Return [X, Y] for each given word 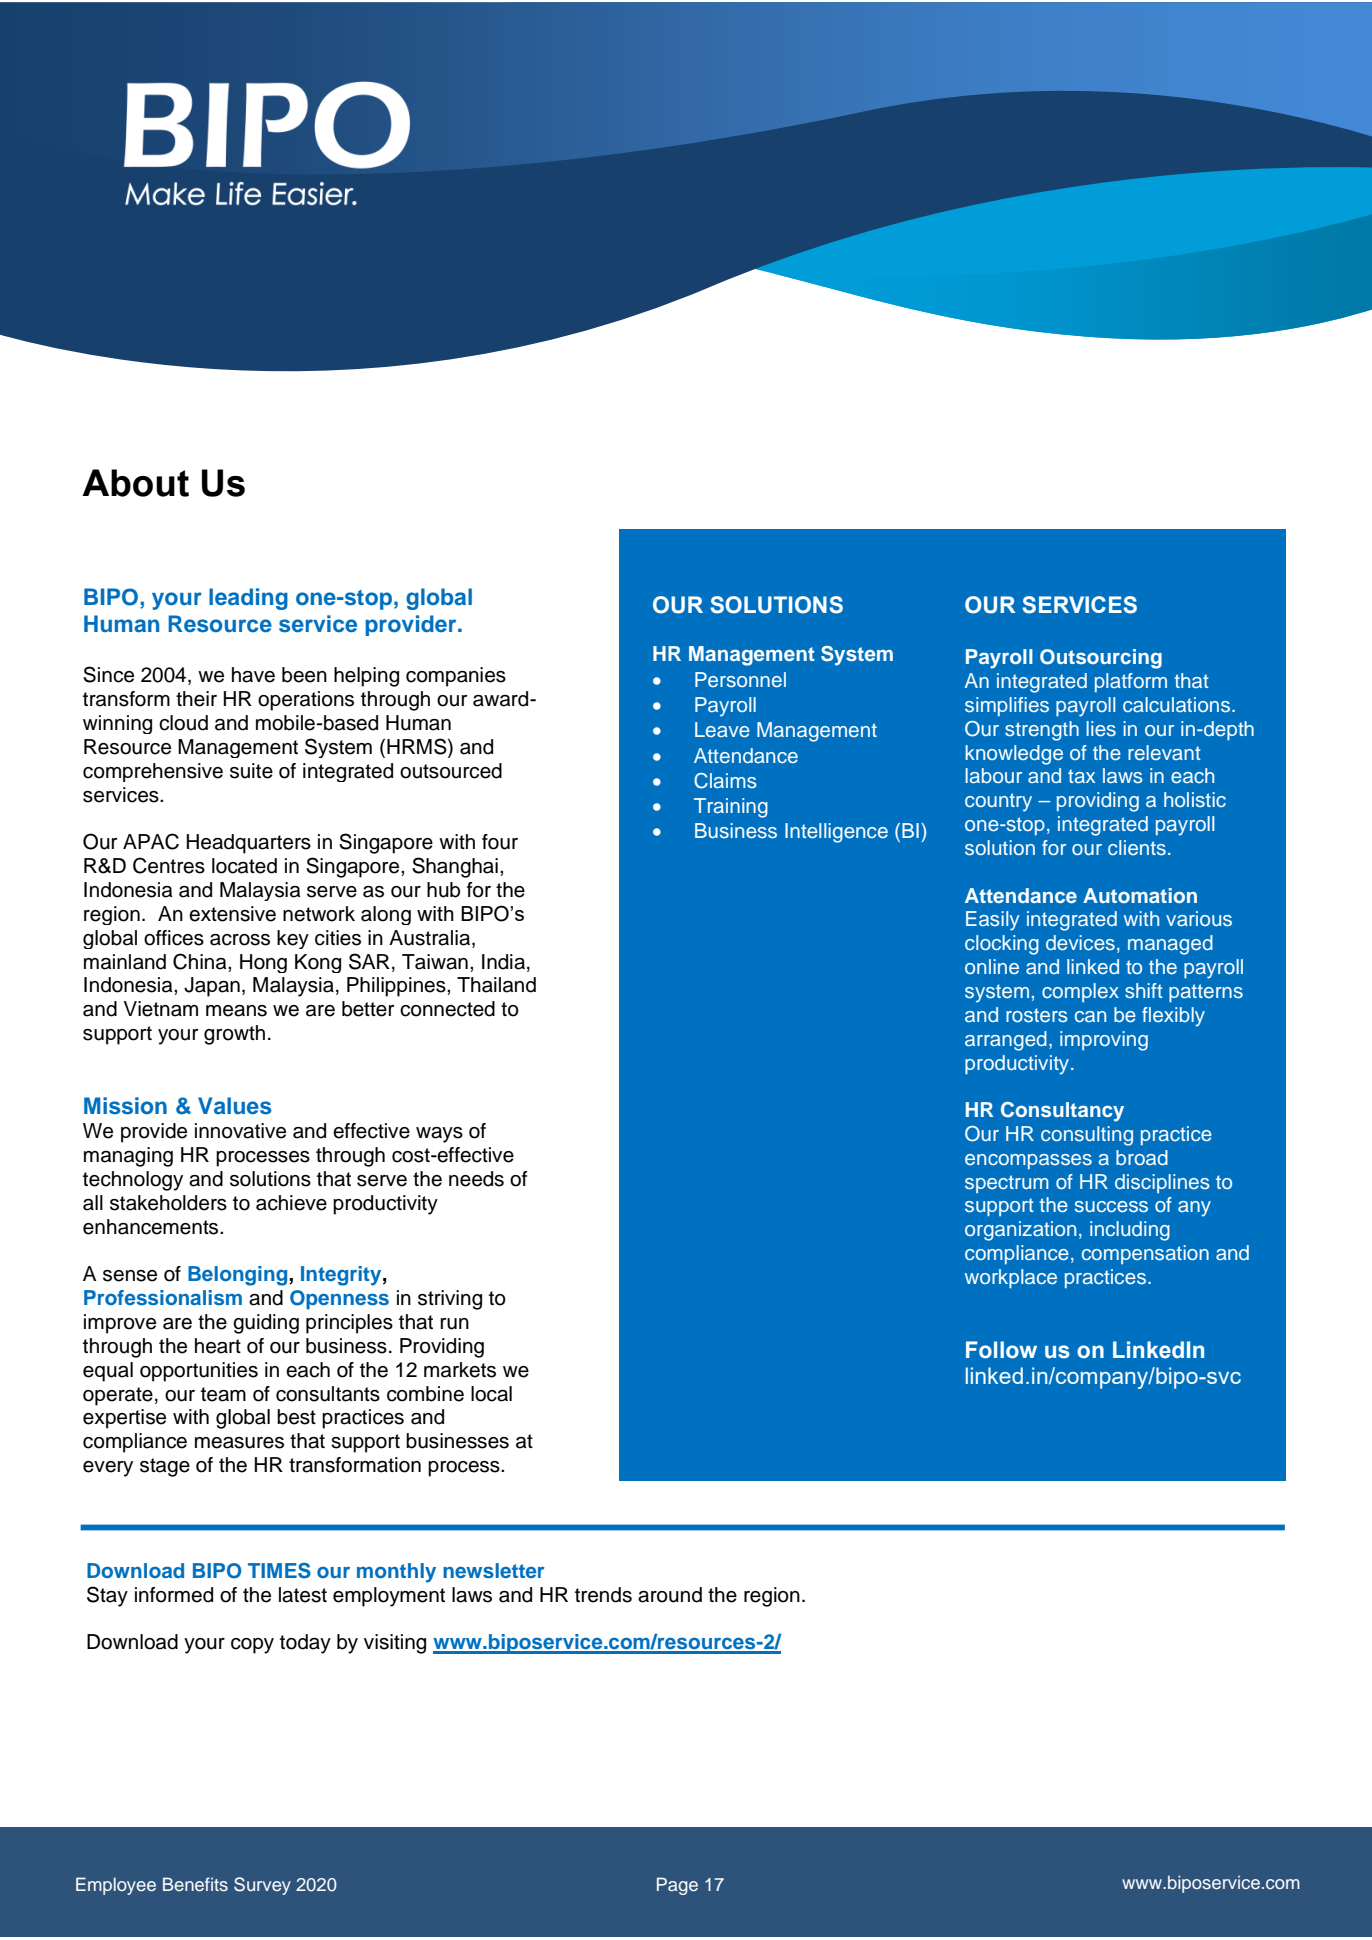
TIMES [279, 1571]
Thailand [496, 985]
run [454, 1324]
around [670, 1595]
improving [1104, 1041]
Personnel [740, 680]
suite [251, 771]
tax [1081, 776]
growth [234, 1035]
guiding [266, 1324]
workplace [1011, 1279]
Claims [725, 781]
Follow [1001, 1350]
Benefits [195, 1884]
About [135, 483]
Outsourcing [1101, 659]
